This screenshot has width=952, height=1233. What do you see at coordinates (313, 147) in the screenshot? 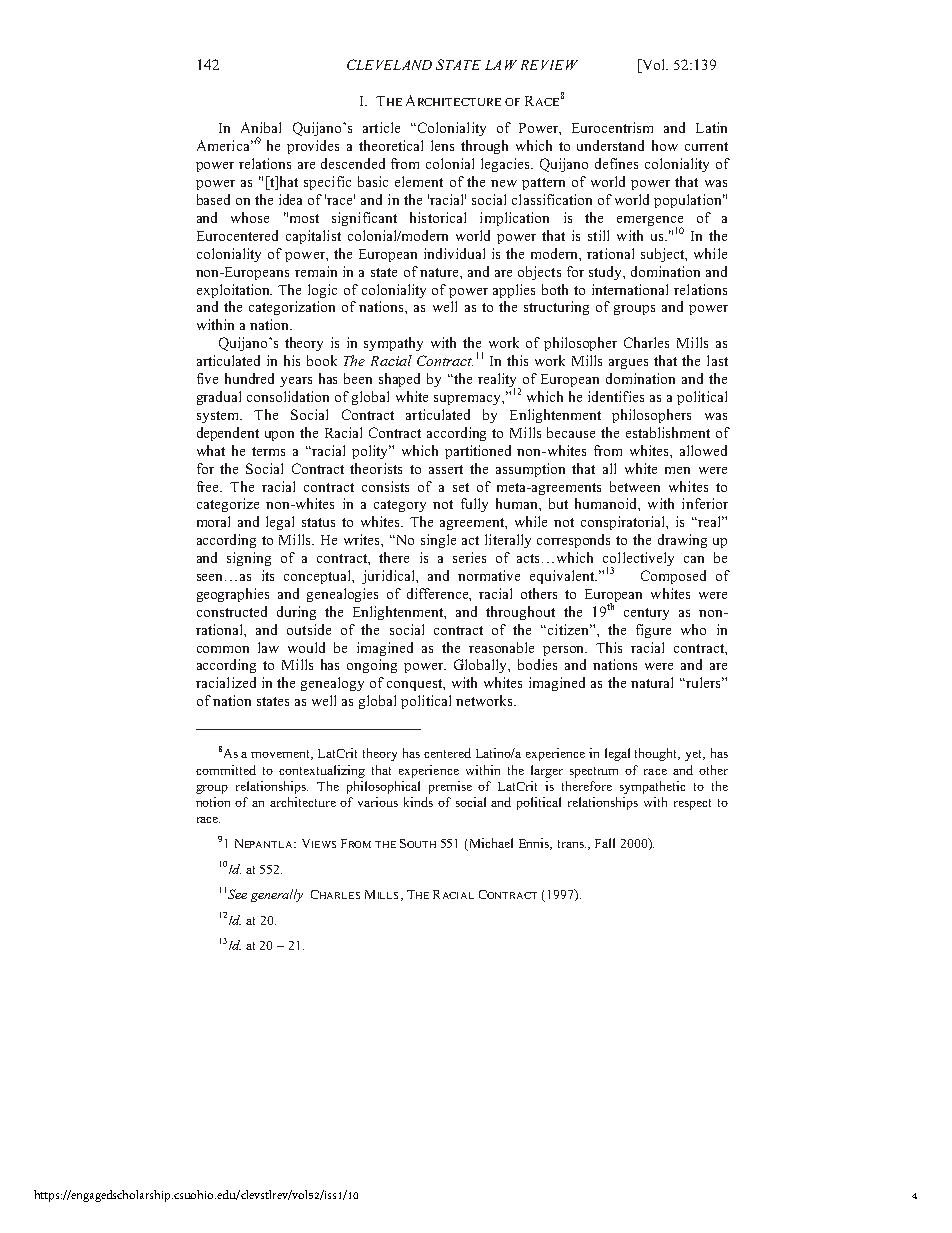
I see `provides` at bounding box center [313, 147].
